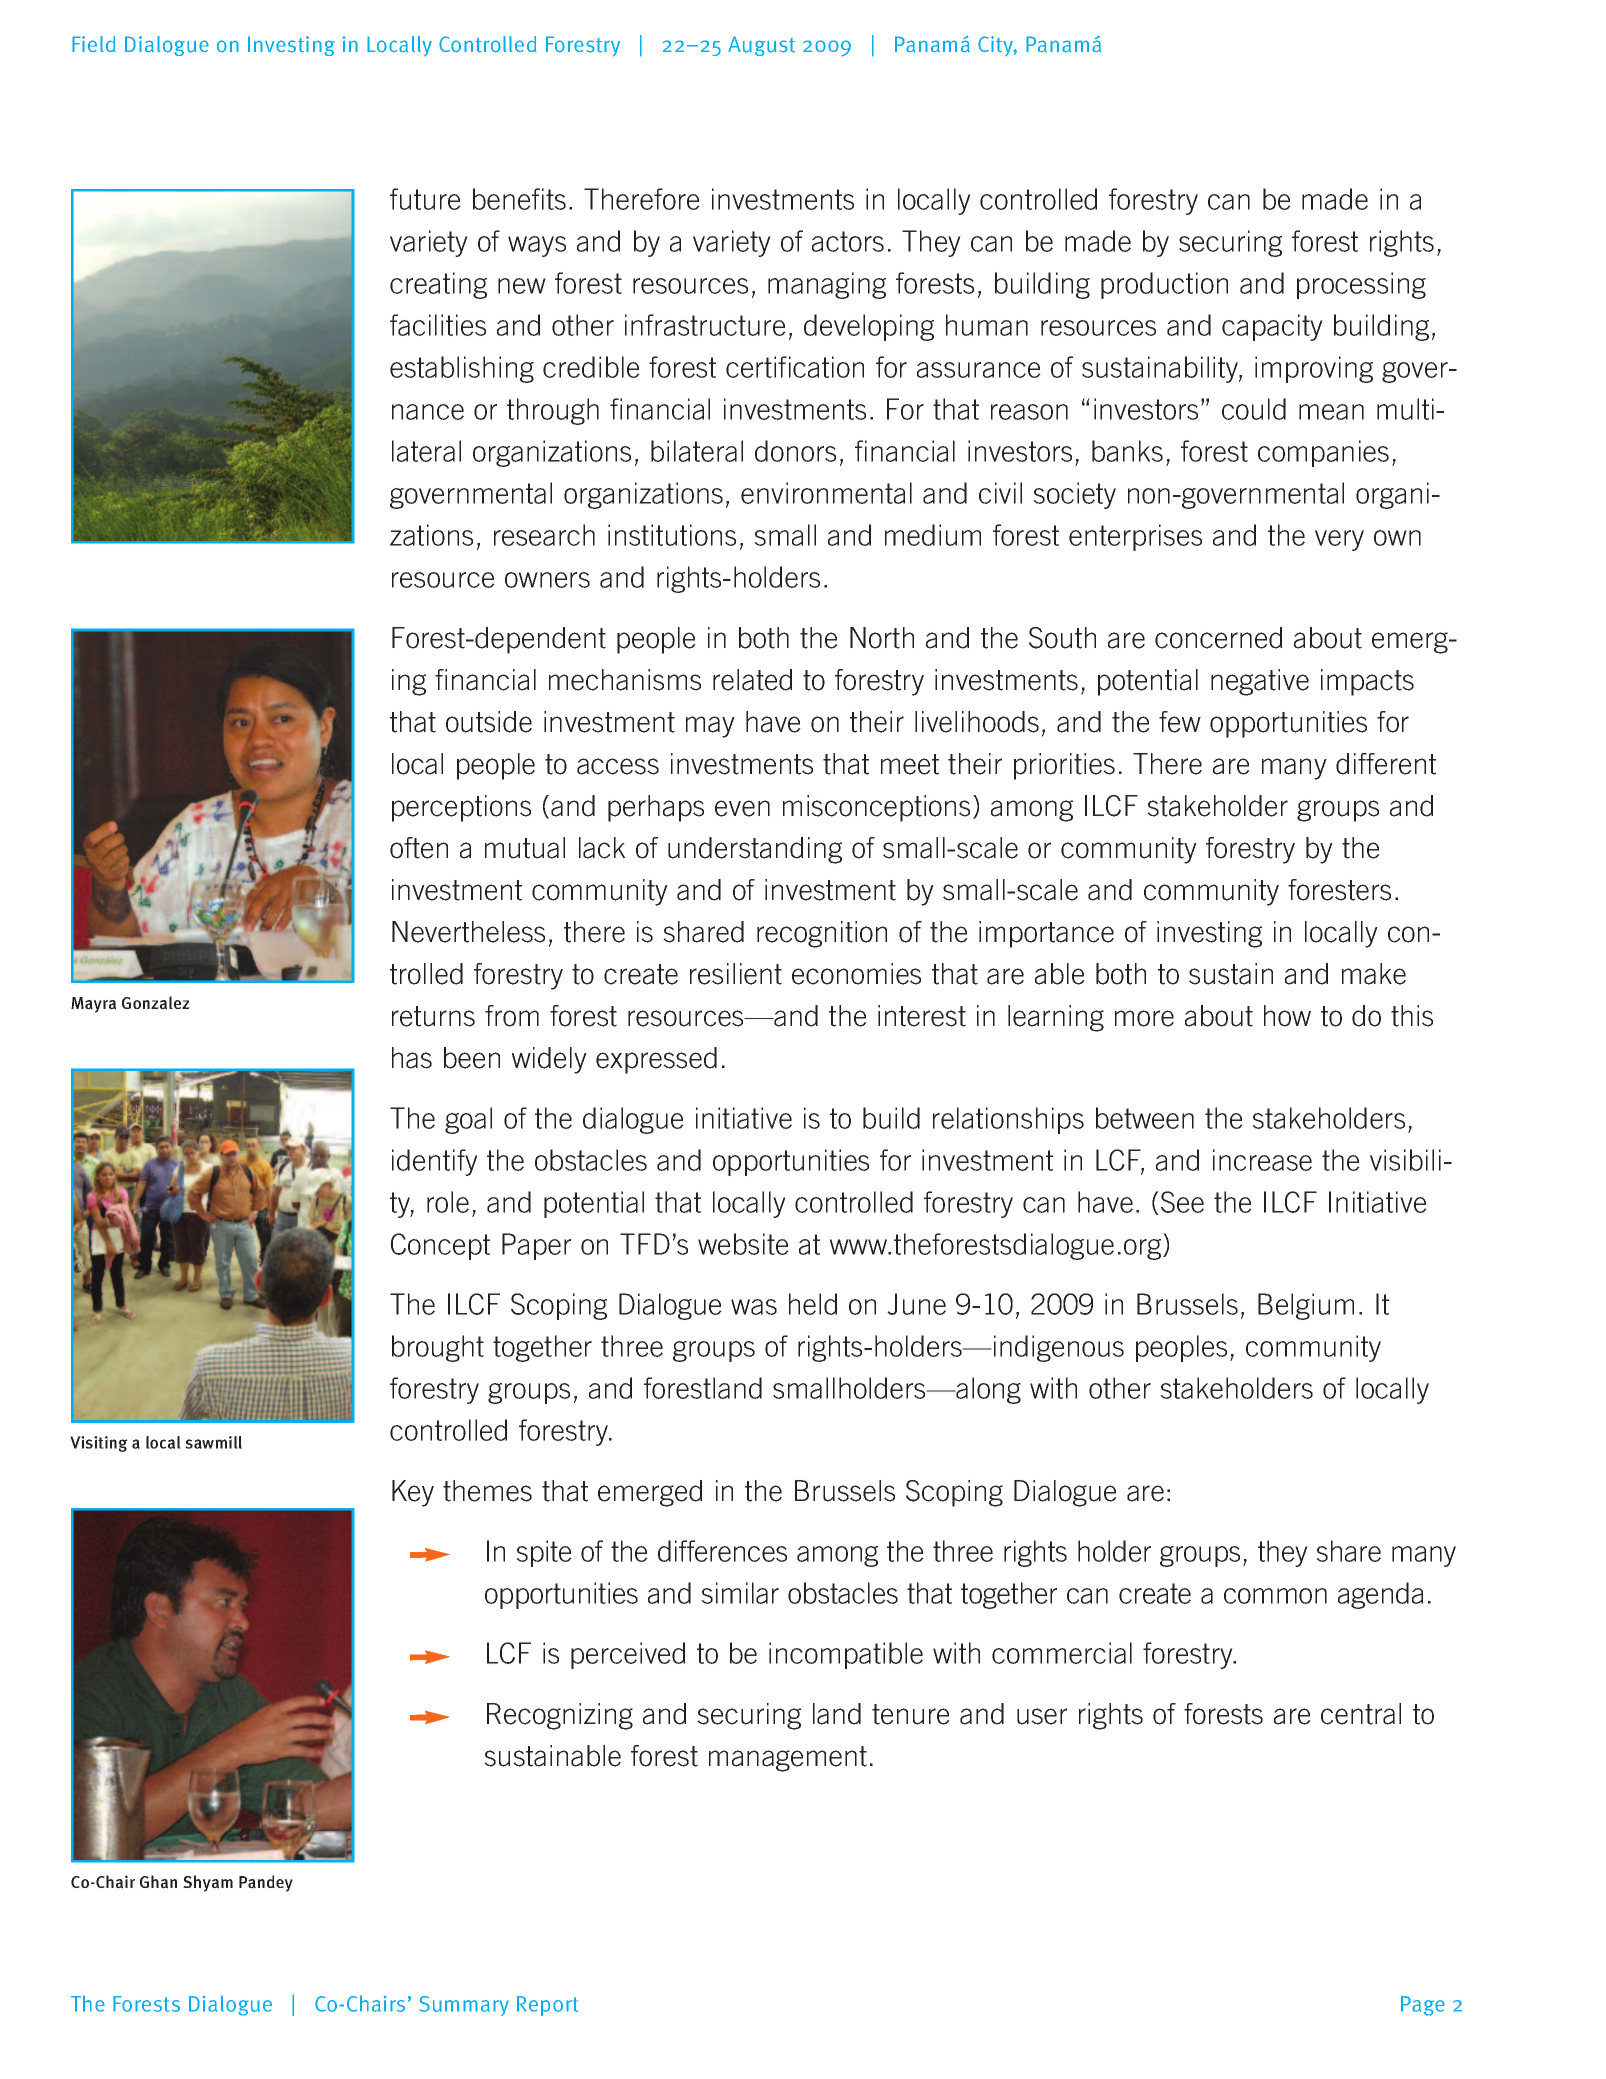  I want to click on Belgium, so click(1306, 1306).
